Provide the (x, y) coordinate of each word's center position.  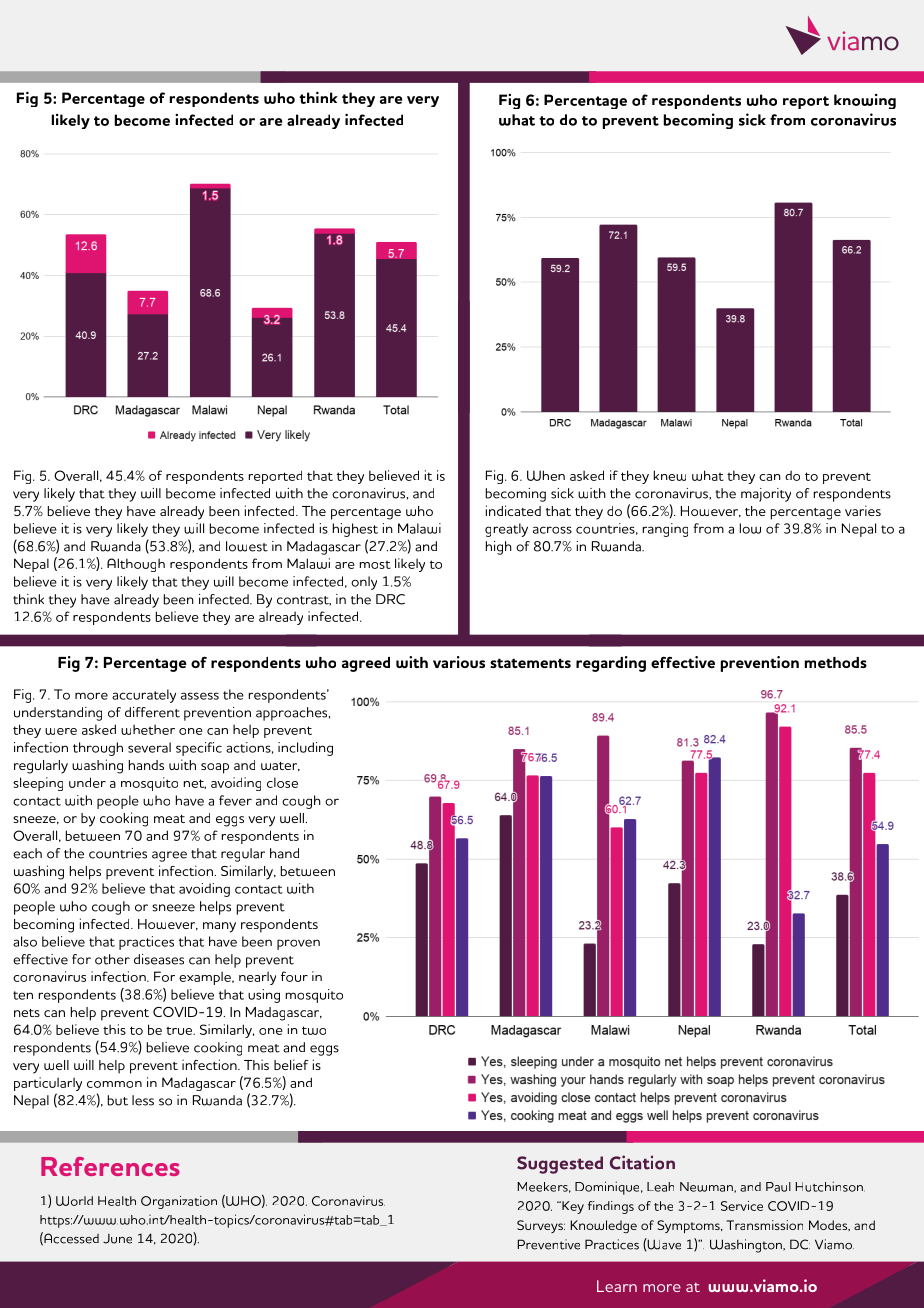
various (459, 662)
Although (136, 565)
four (294, 976)
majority (766, 495)
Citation (642, 1162)
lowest (247, 546)
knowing (865, 101)
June (117, 1239)
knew (670, 475)
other (112, 959)
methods (835, 662)
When (546, 475)
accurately (144, 696)
